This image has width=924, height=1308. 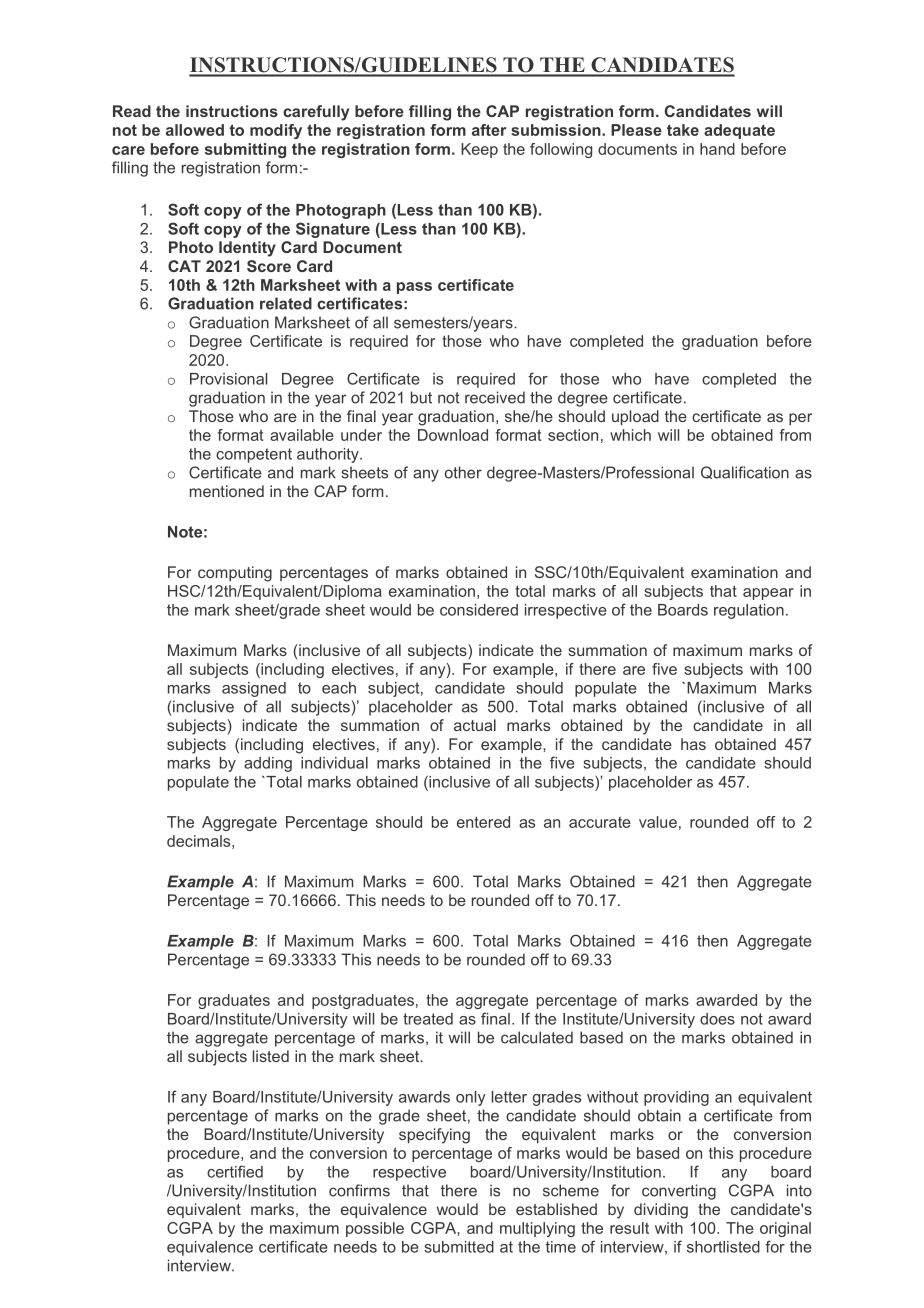 What do you see at coordinates (717, 149) in the image?
I see `hand` at bounding box center [717, 149].
